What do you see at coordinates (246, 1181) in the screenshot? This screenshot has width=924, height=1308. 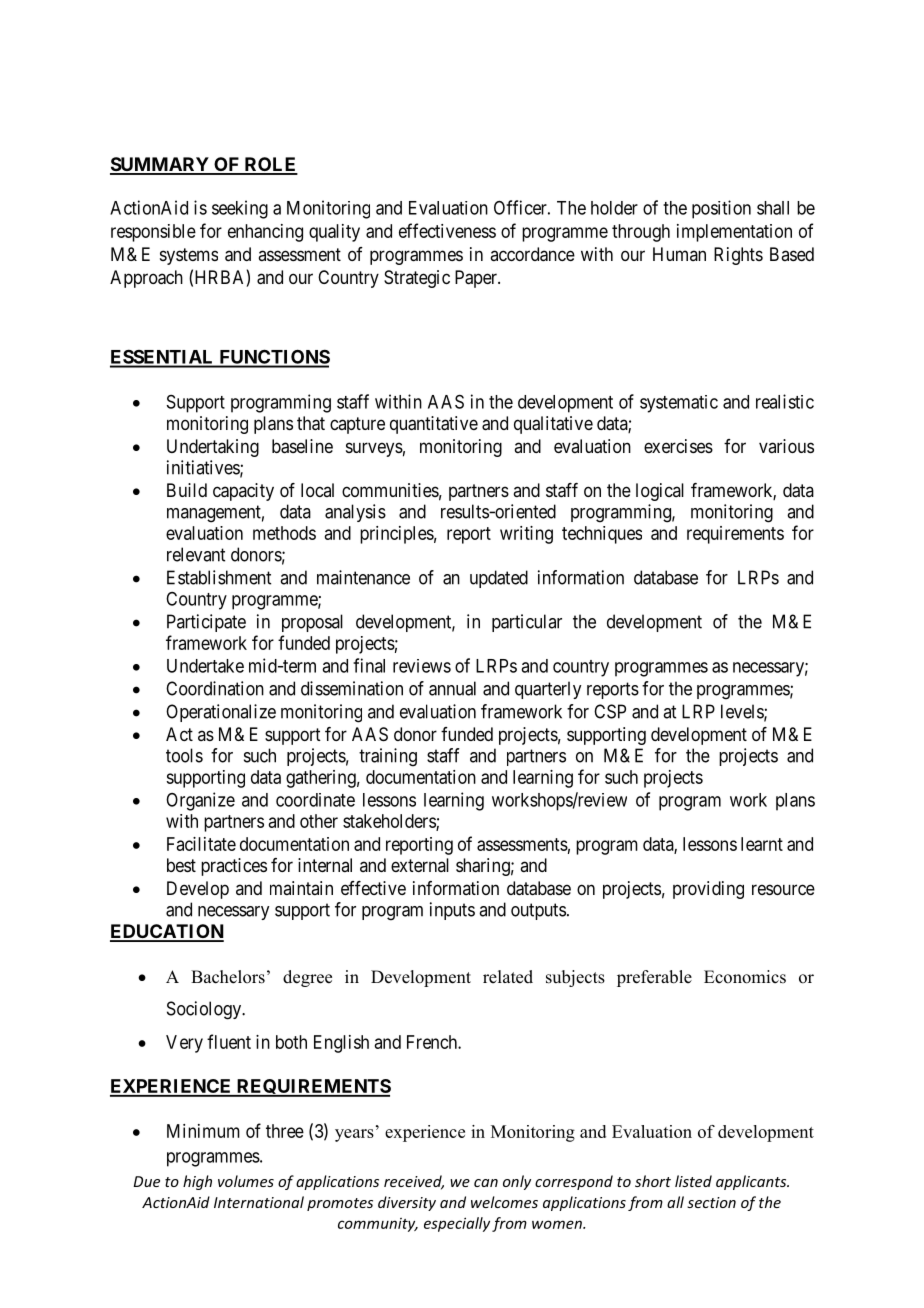 I see `volumes` at bounding box center [246, 1181].
